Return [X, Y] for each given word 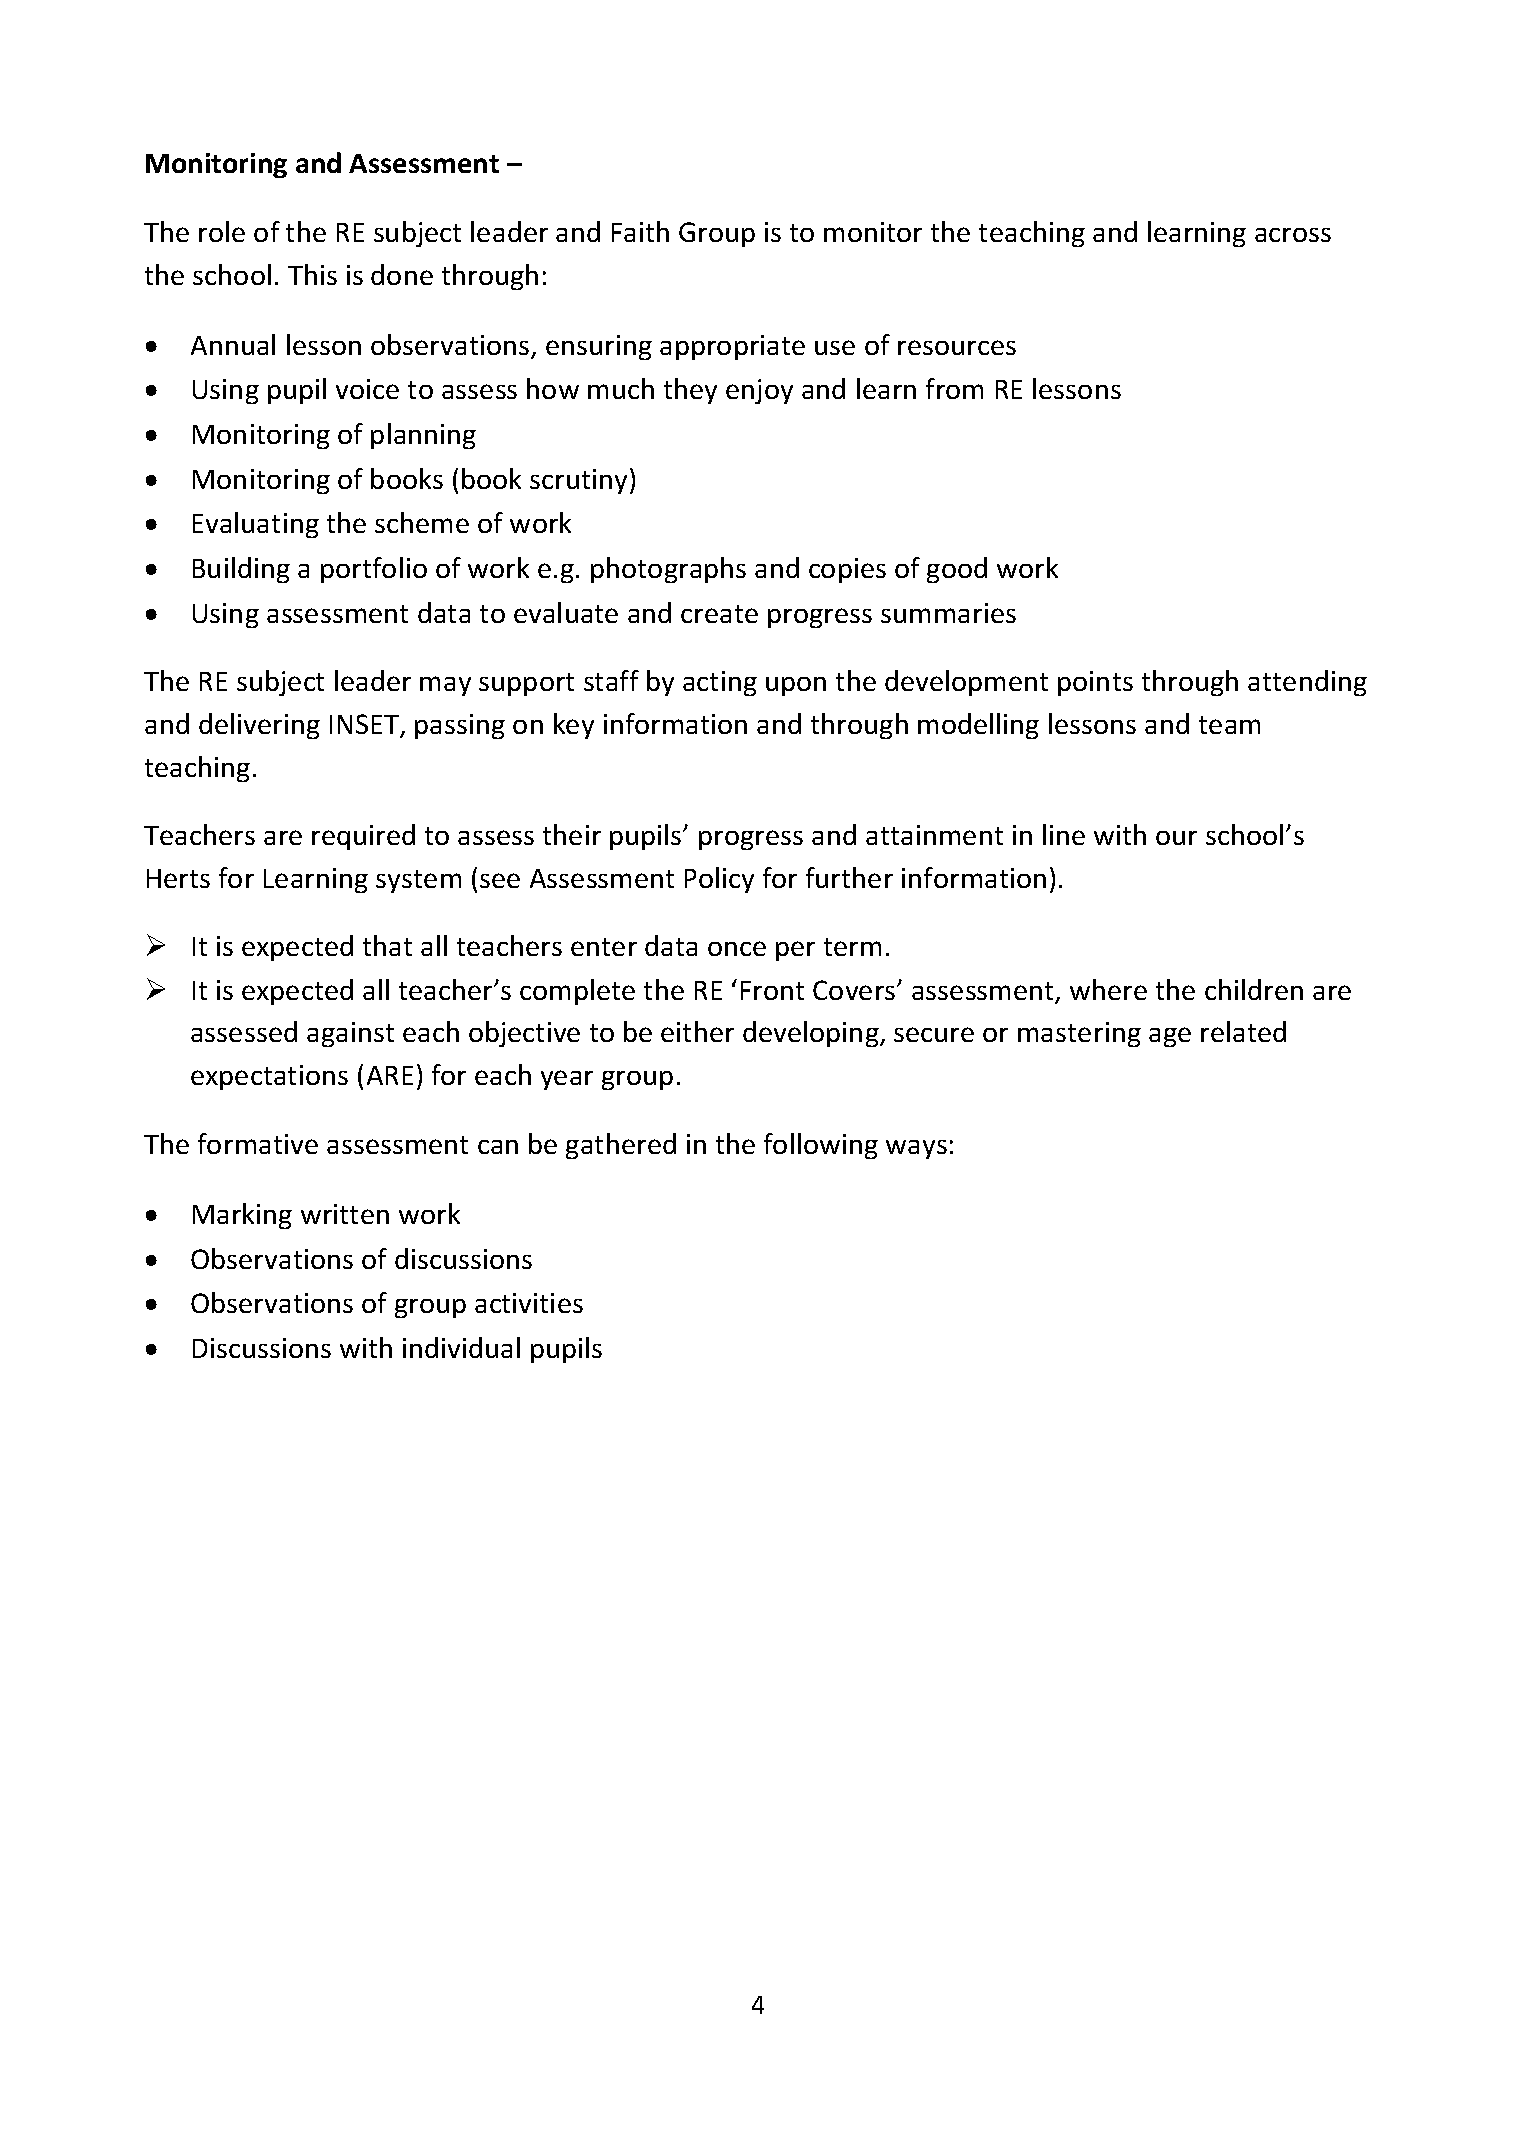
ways [916, 1149]
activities [529, 1303]
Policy [719, 880]
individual [461, 1347]
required [363, 837]
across [1293, 235]
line [1064, 834]
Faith [640, 231]
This [312, 274]
